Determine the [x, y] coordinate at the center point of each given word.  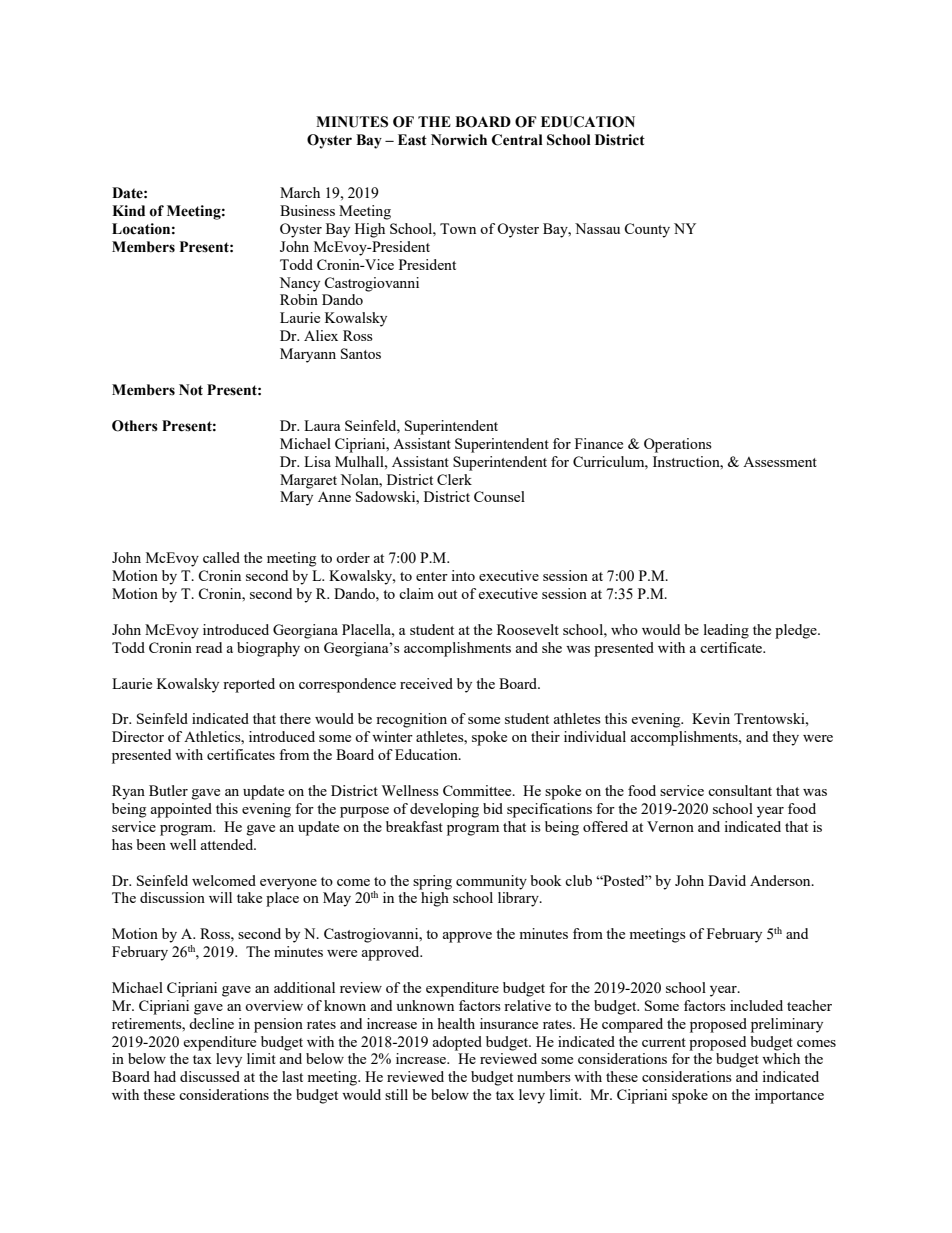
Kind [128, 211]
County [647, 230]
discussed [210, 1076]
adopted [457, 1043]
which [781, 1058]
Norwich [459, 140]
